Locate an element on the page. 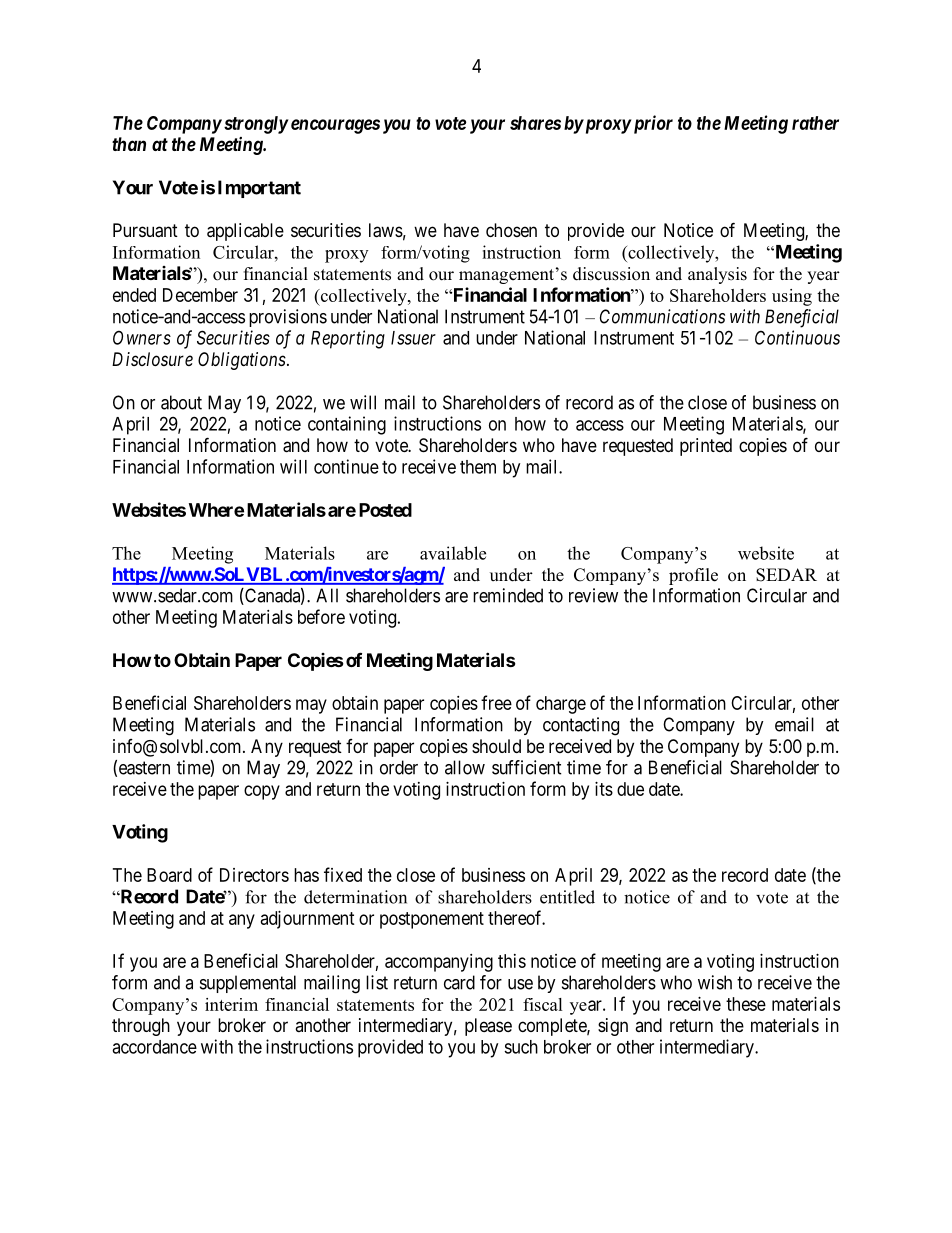 The height and width of the page is (1233, 952). interim is located at coordinates (231, 1004).
